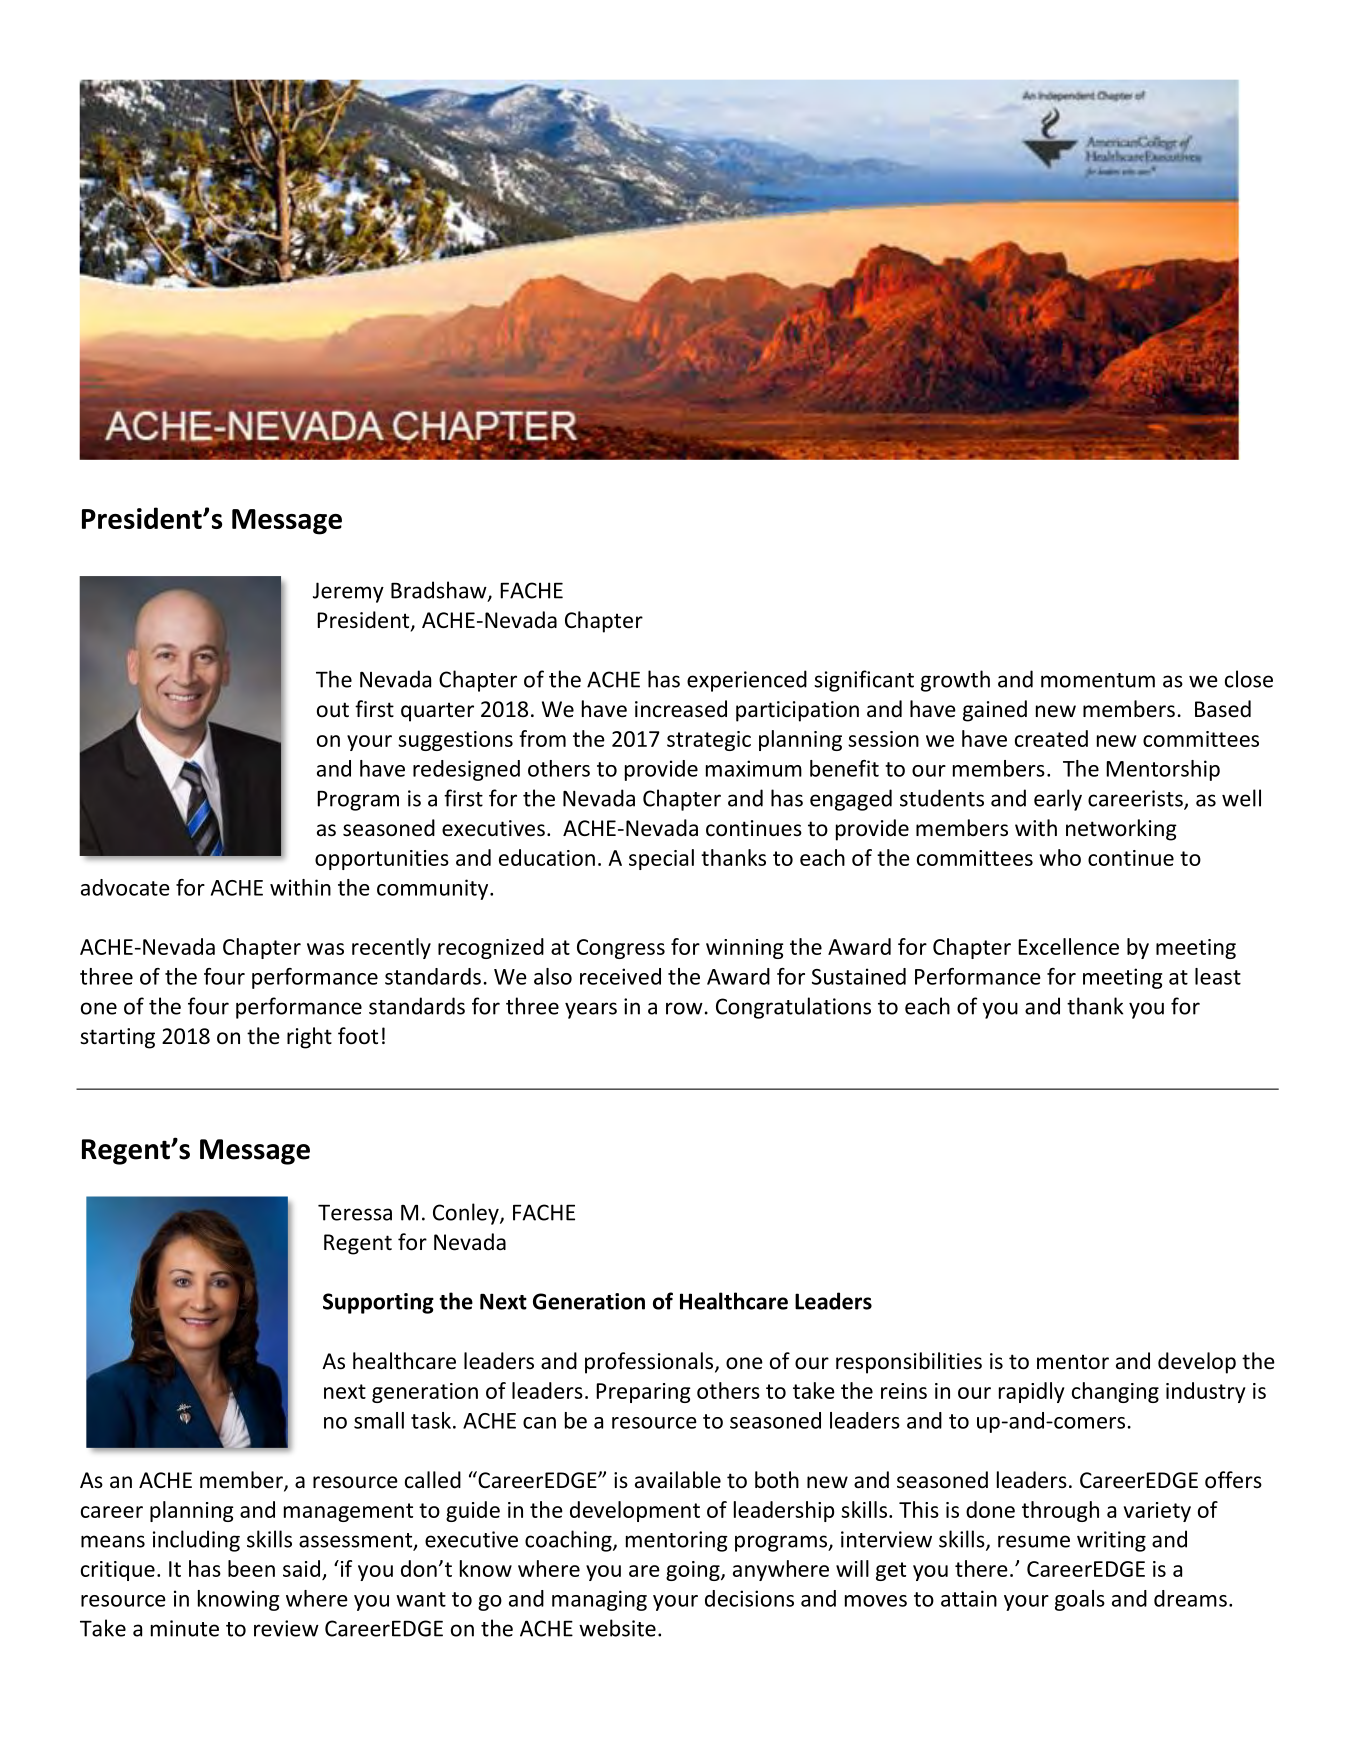  I want to click on least, so click(1218, 976).
